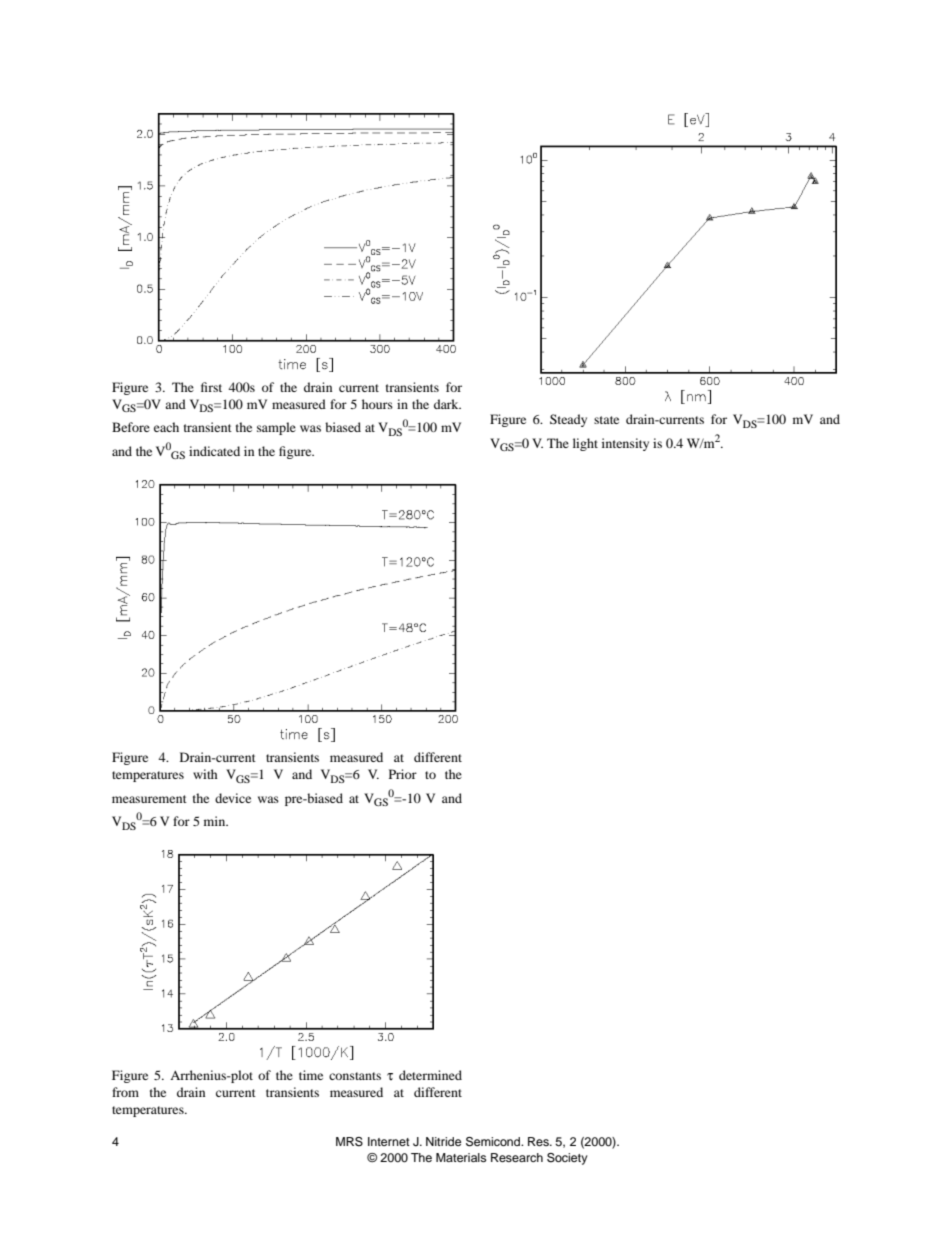  Describe the element at coordinates (568, 420) in the screenshot. I see `Steady` at that location.
